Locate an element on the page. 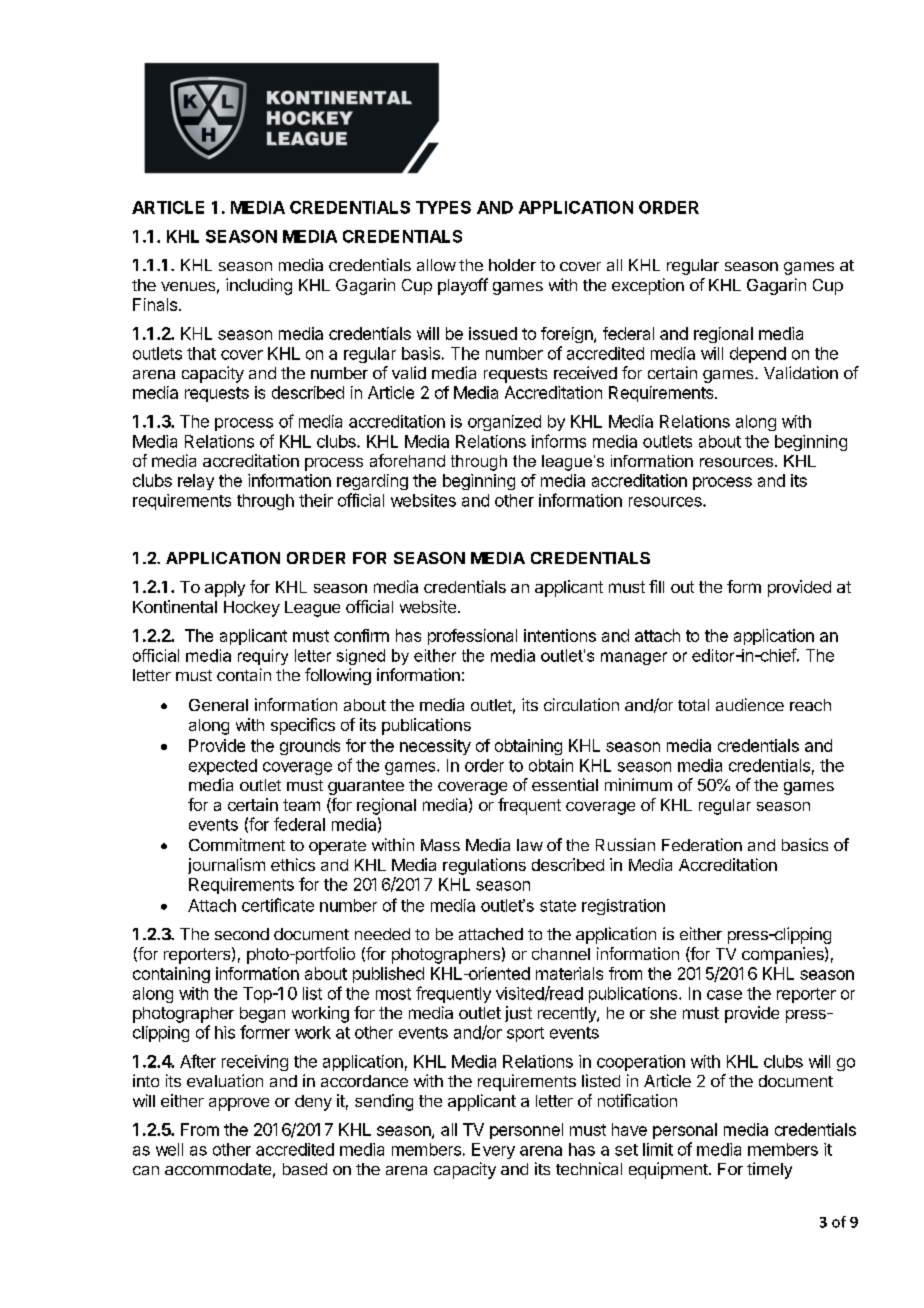 The width and height of the document is (924, 1308). audience is located at coordinates (750, 704).
